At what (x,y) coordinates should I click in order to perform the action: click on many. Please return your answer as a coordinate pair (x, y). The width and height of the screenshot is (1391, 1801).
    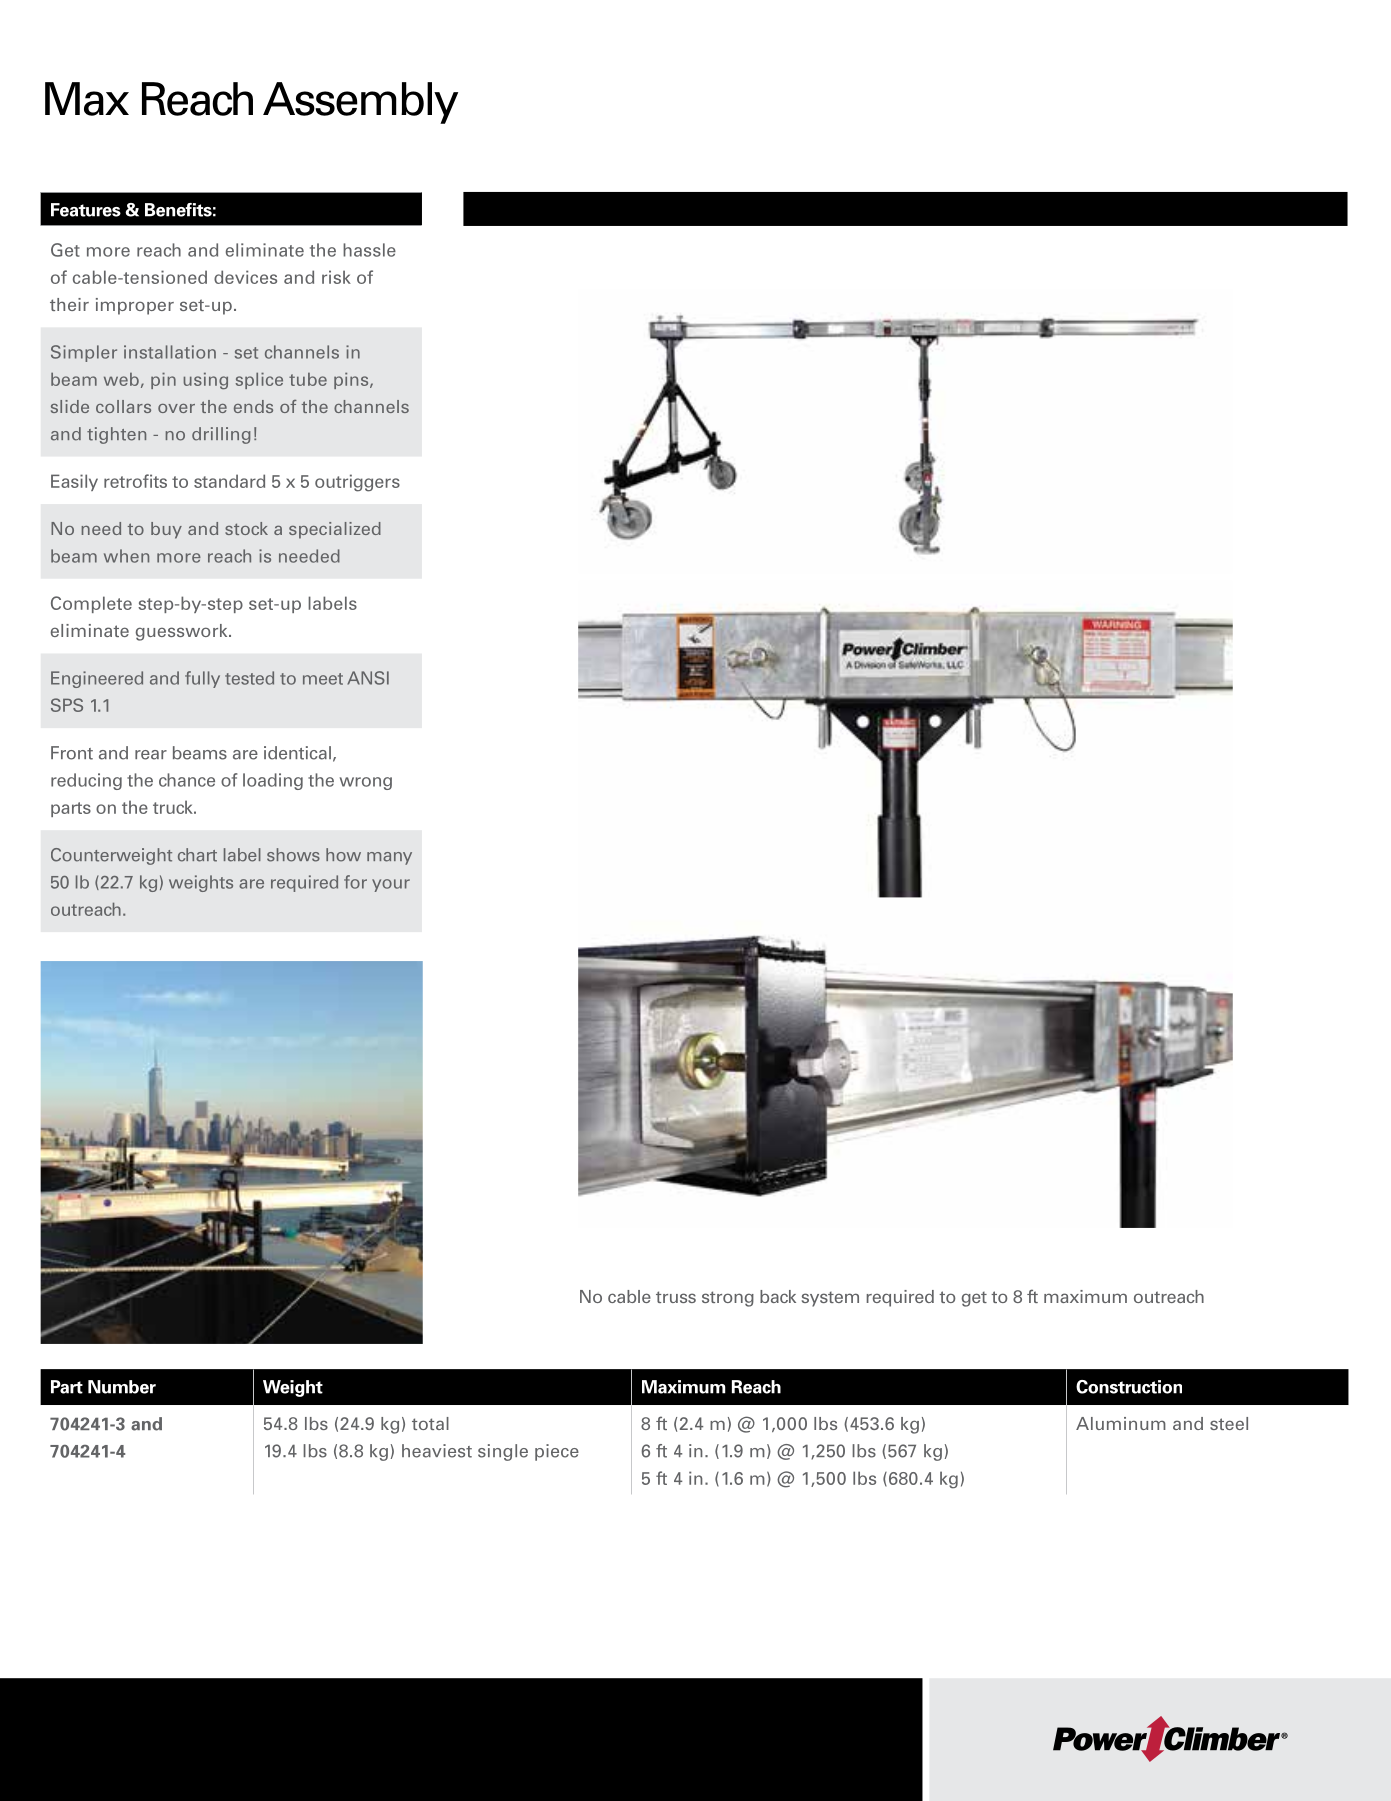
    Looking at the image, I should click on (389, 858).
